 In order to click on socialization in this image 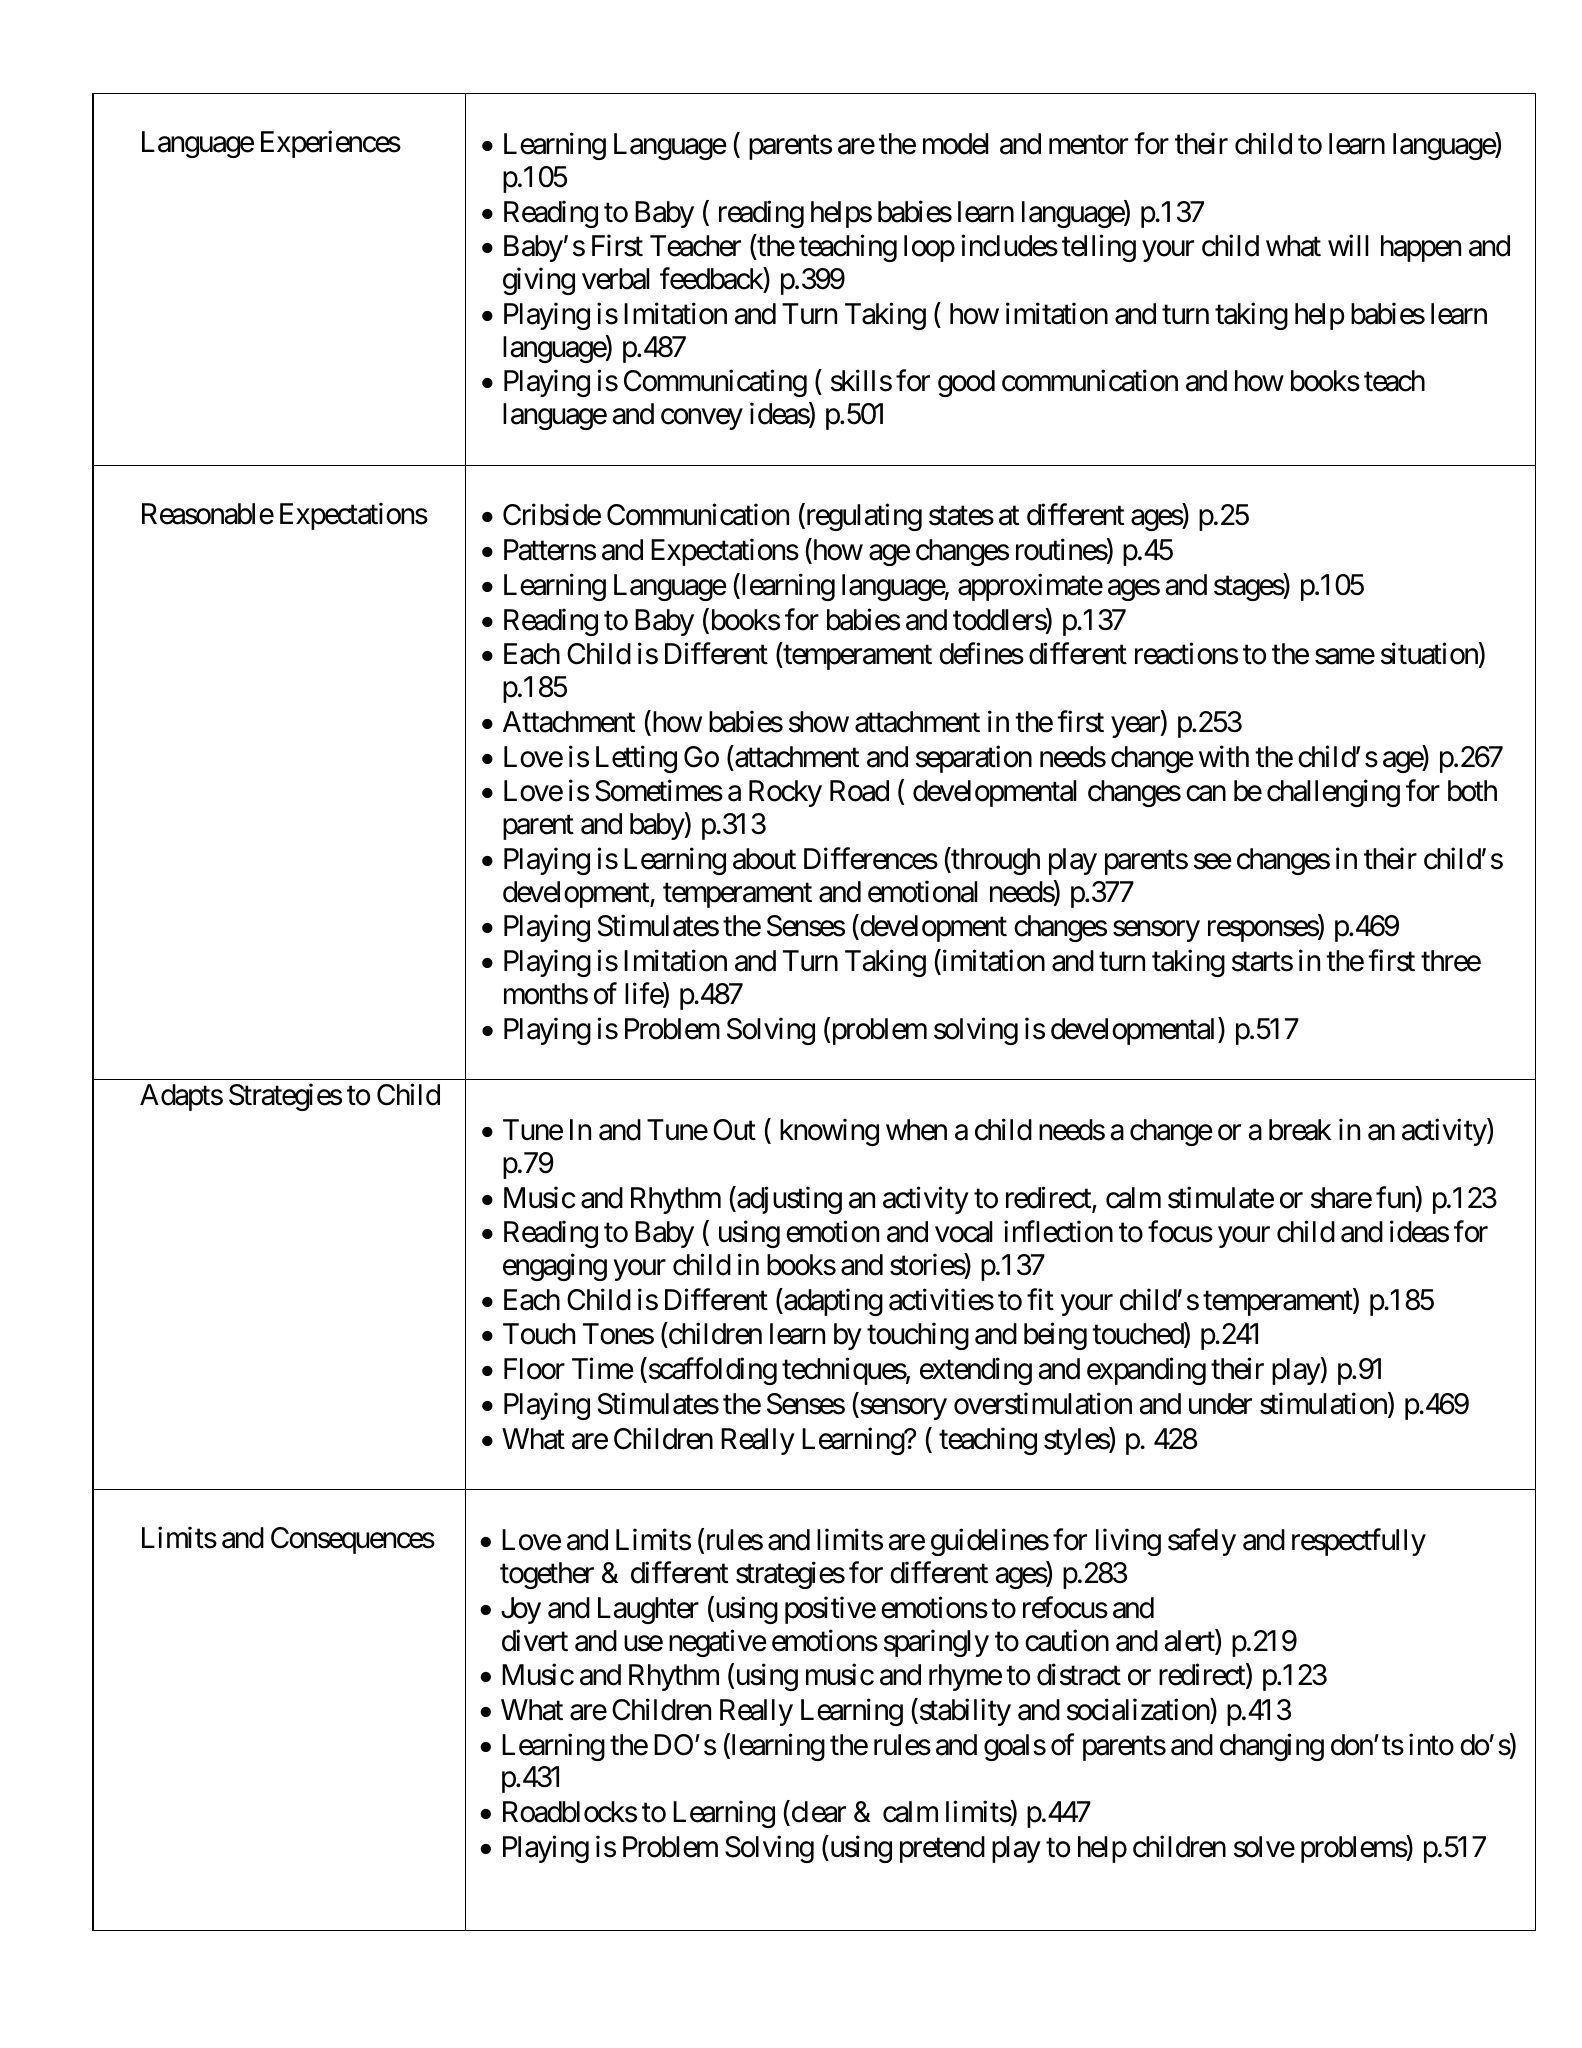, I will do `click(1139, 1709)`.
